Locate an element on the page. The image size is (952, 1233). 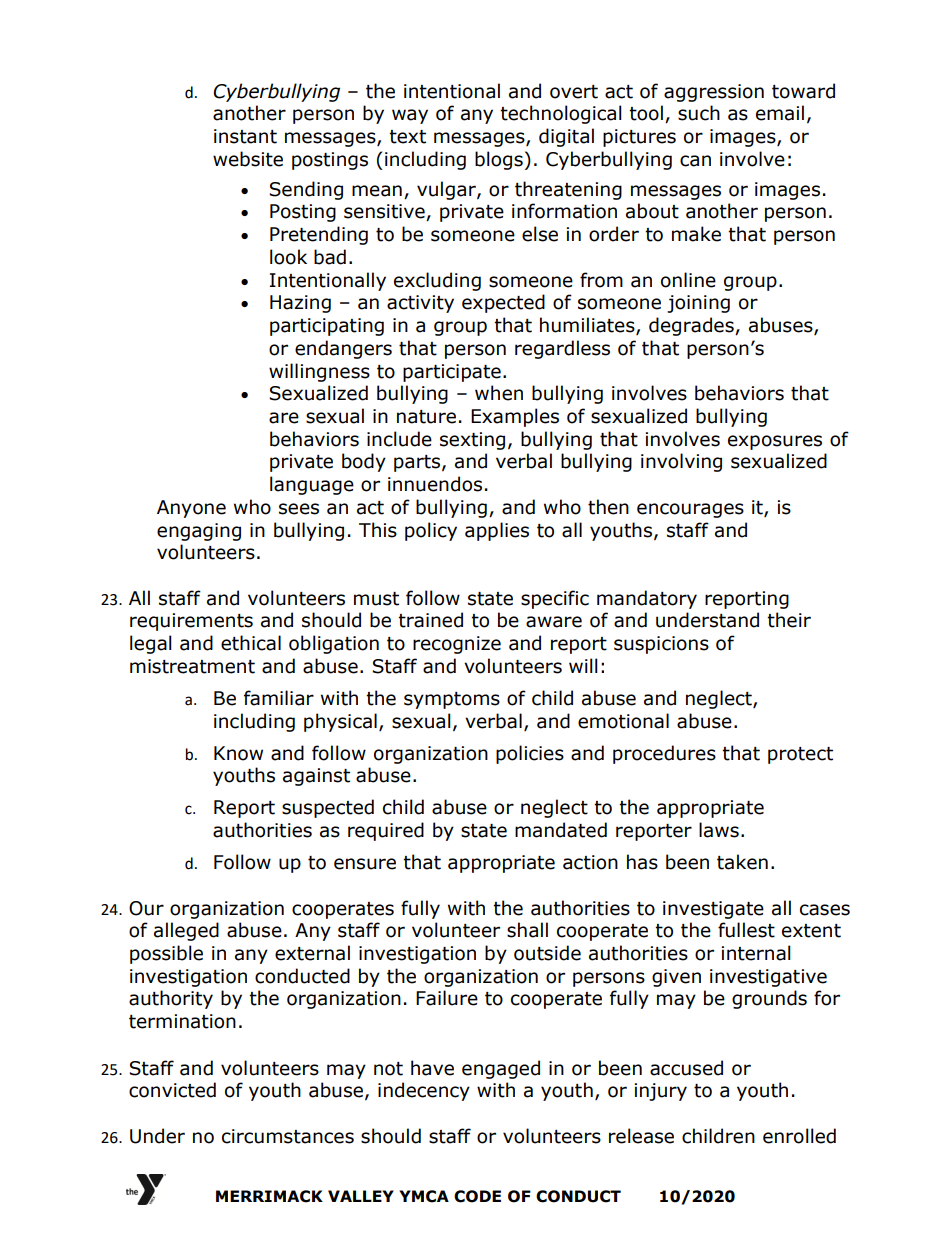
CODE is located at coordinates (477, 1196).
